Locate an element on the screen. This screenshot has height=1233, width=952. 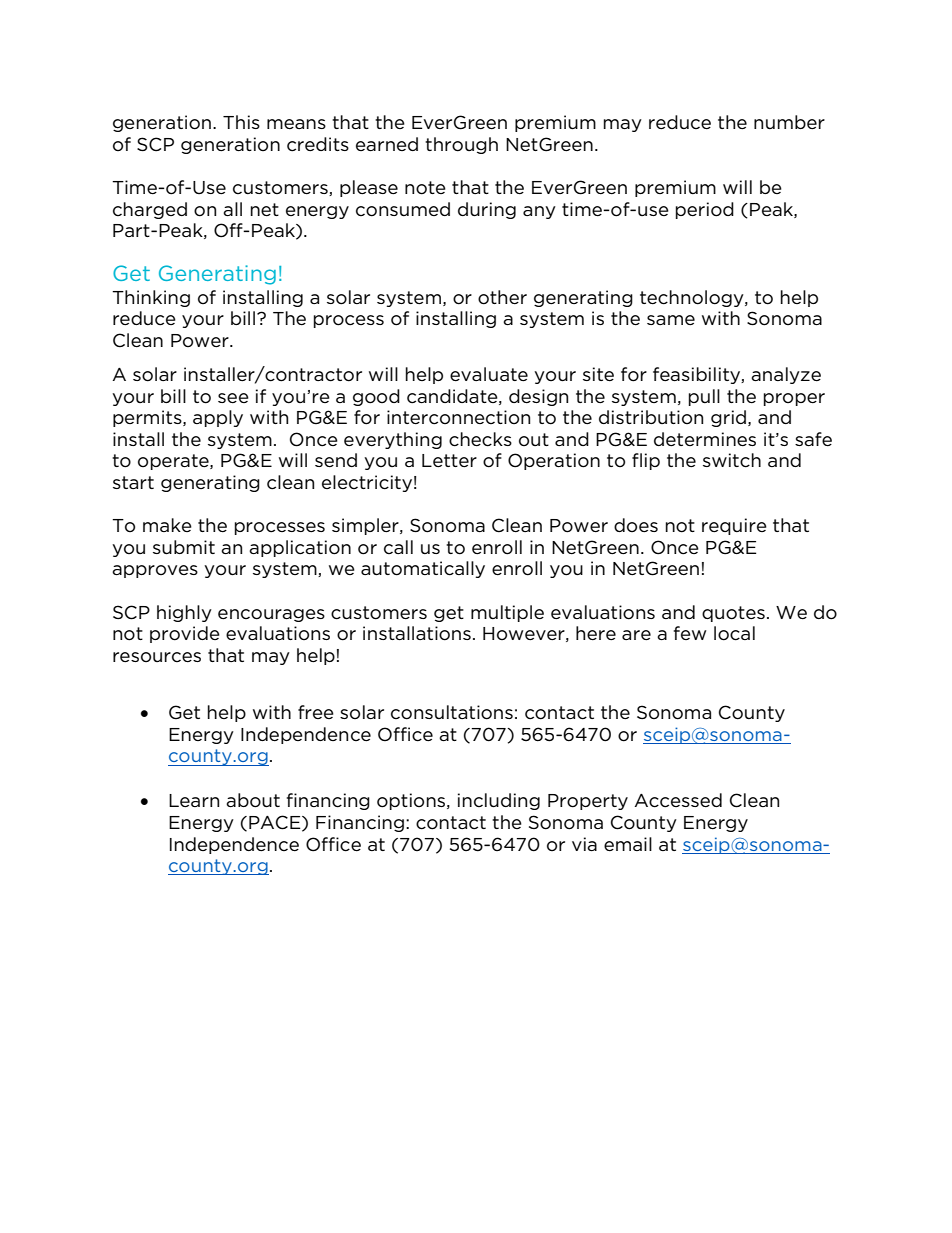
through is located at coordinates (461, 145).
